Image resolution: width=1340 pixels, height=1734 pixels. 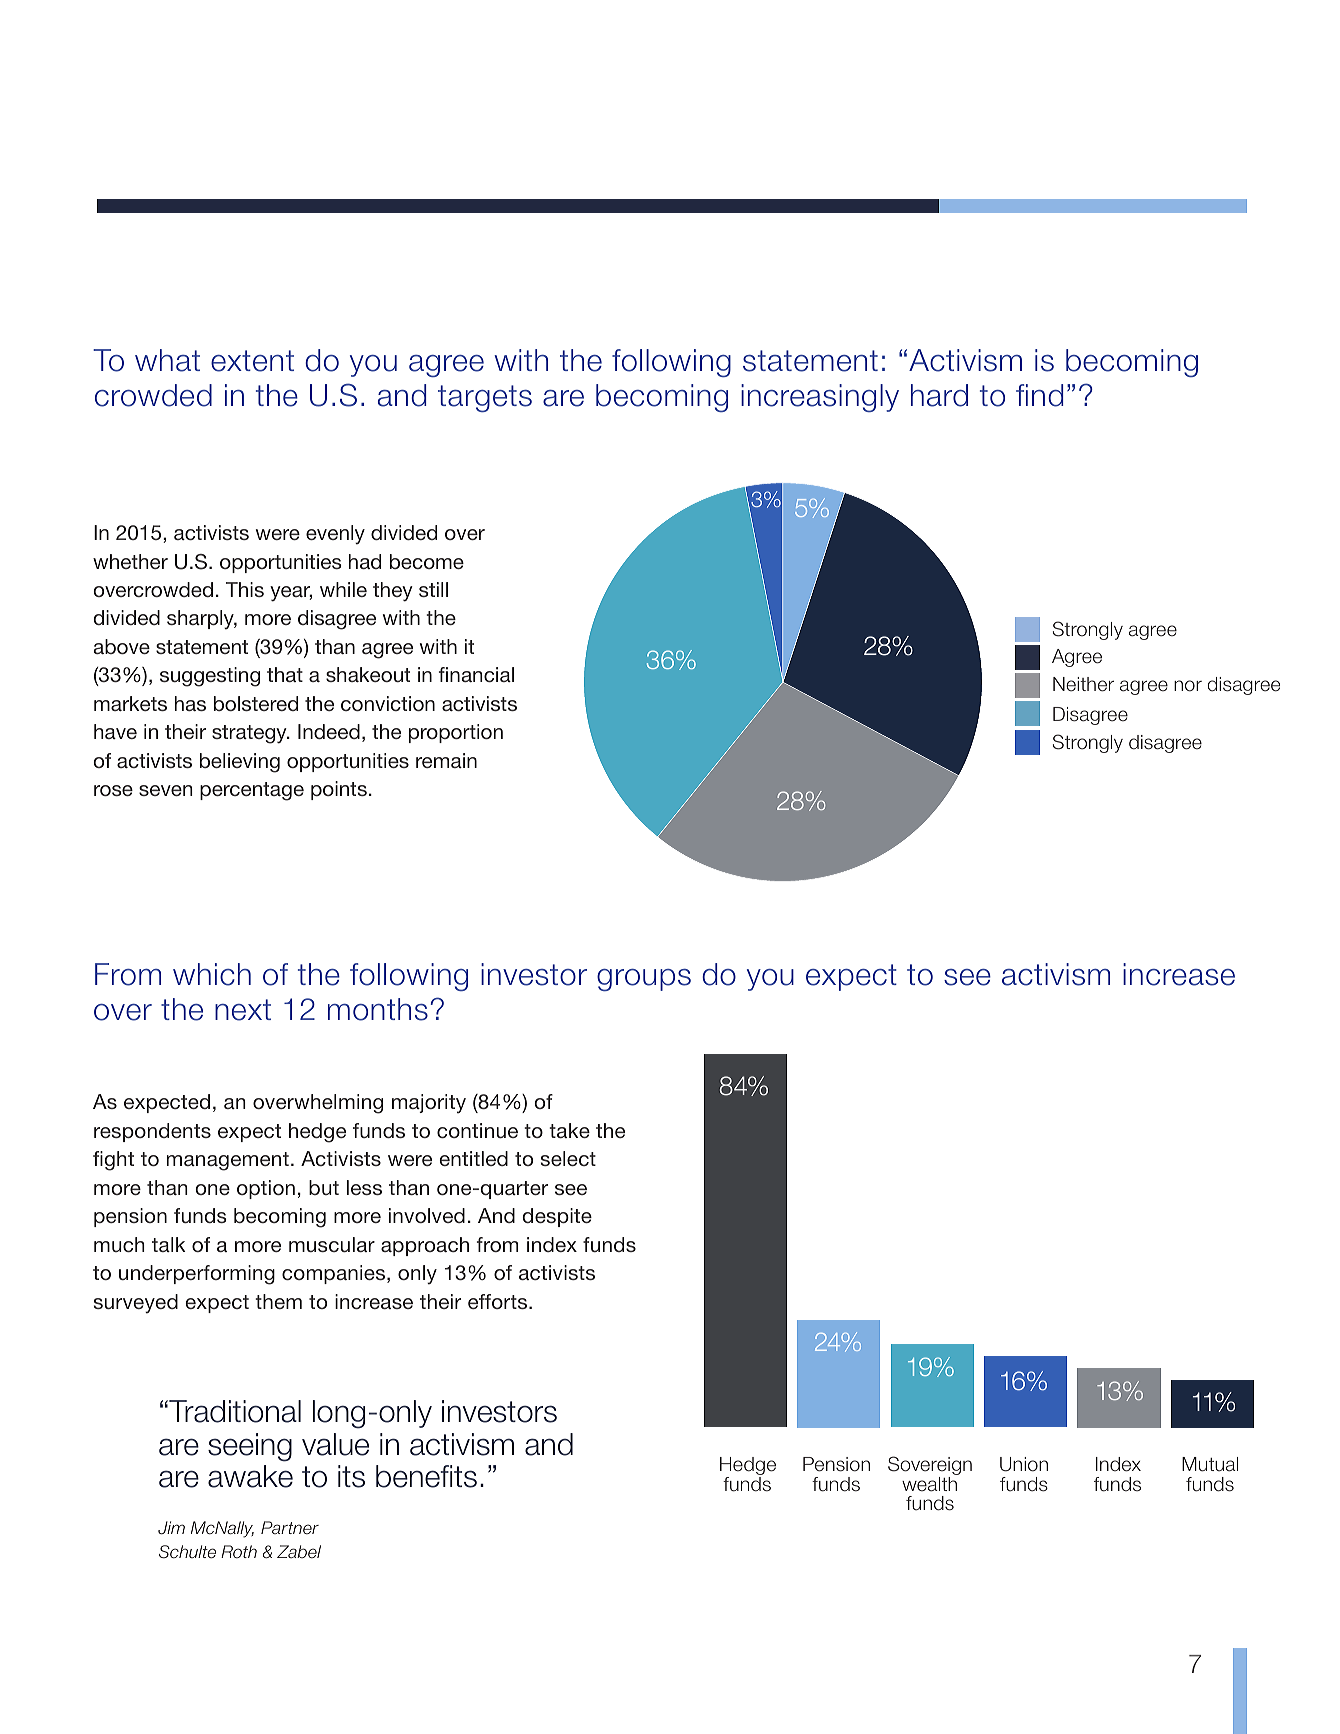 What do you see at coordinates (240, 763) in the page?
I see `believing` at bounding box center [240, 763].
